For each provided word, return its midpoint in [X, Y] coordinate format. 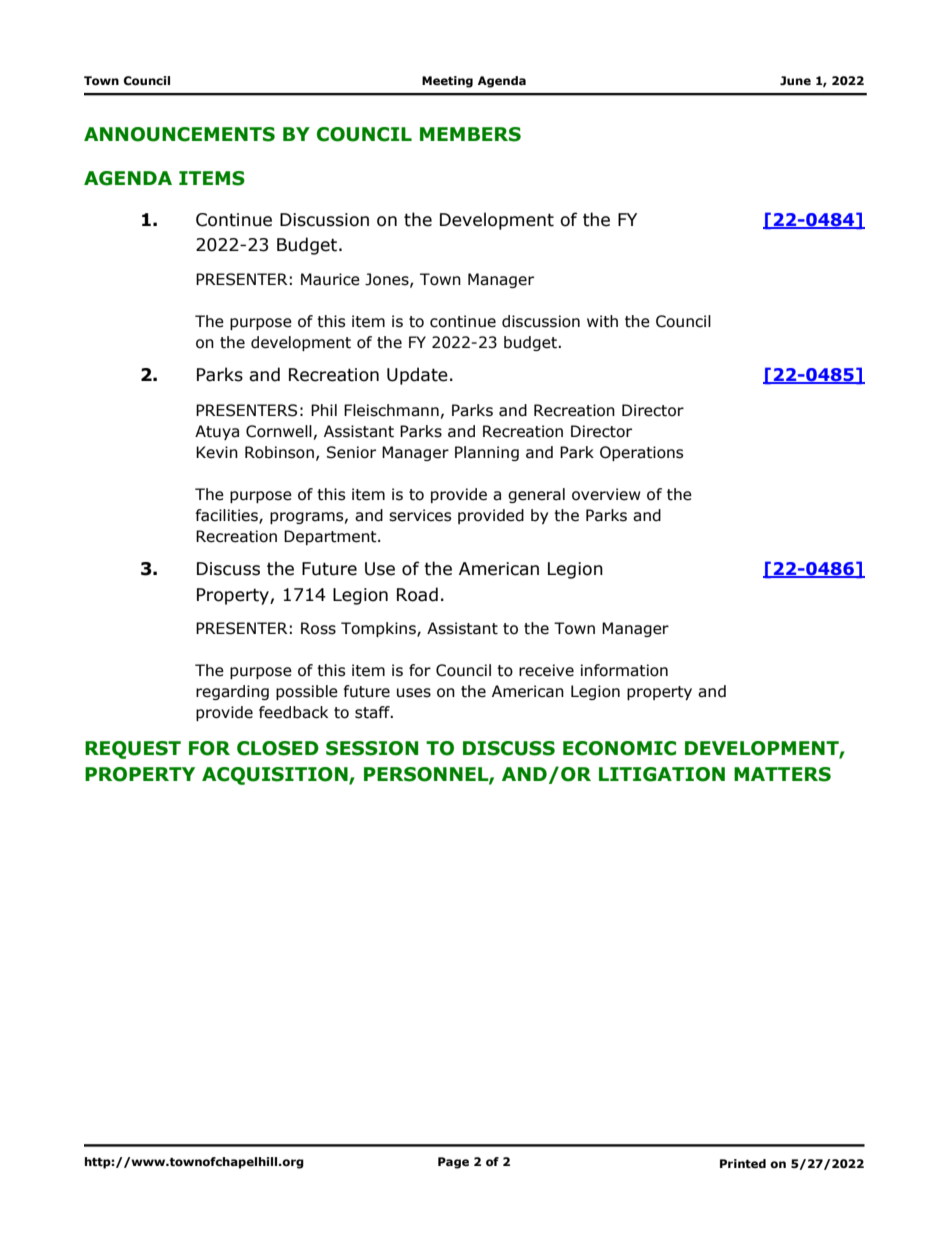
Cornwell [279, 431]
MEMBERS [470, 134]
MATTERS [782, 774]
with [602, 321]
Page [453, 1163]
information [624, 670]
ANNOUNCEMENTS [179, 134]
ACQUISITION [276, 776]
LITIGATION [662, 774]
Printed [743, 1163]
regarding [232, 692]
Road [417, 594]
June [795, 81]
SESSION [372, 748]
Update [417, 376]
